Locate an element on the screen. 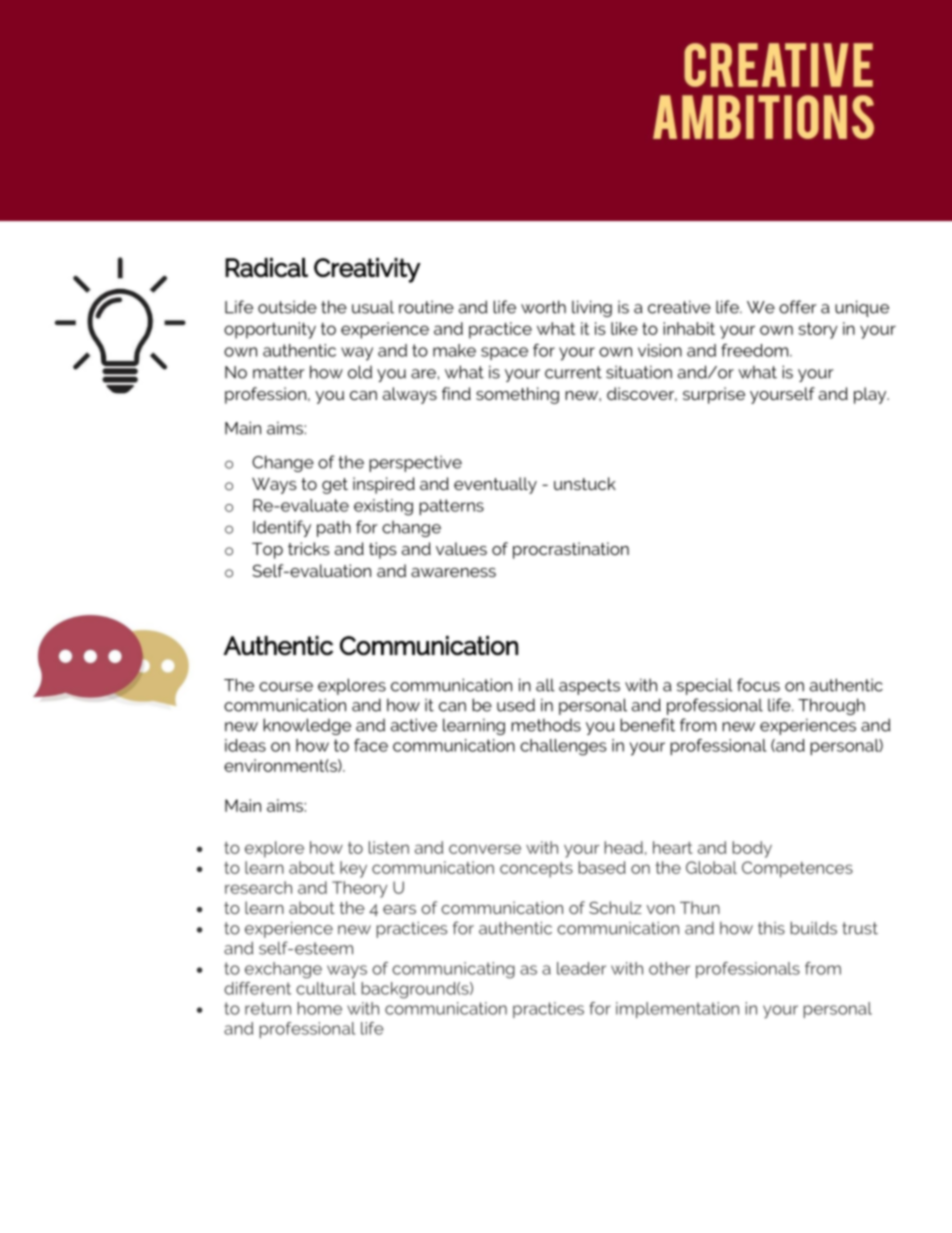 This screenshot has width=952, height=1233. aspects is located at coordinates (589, 687).
